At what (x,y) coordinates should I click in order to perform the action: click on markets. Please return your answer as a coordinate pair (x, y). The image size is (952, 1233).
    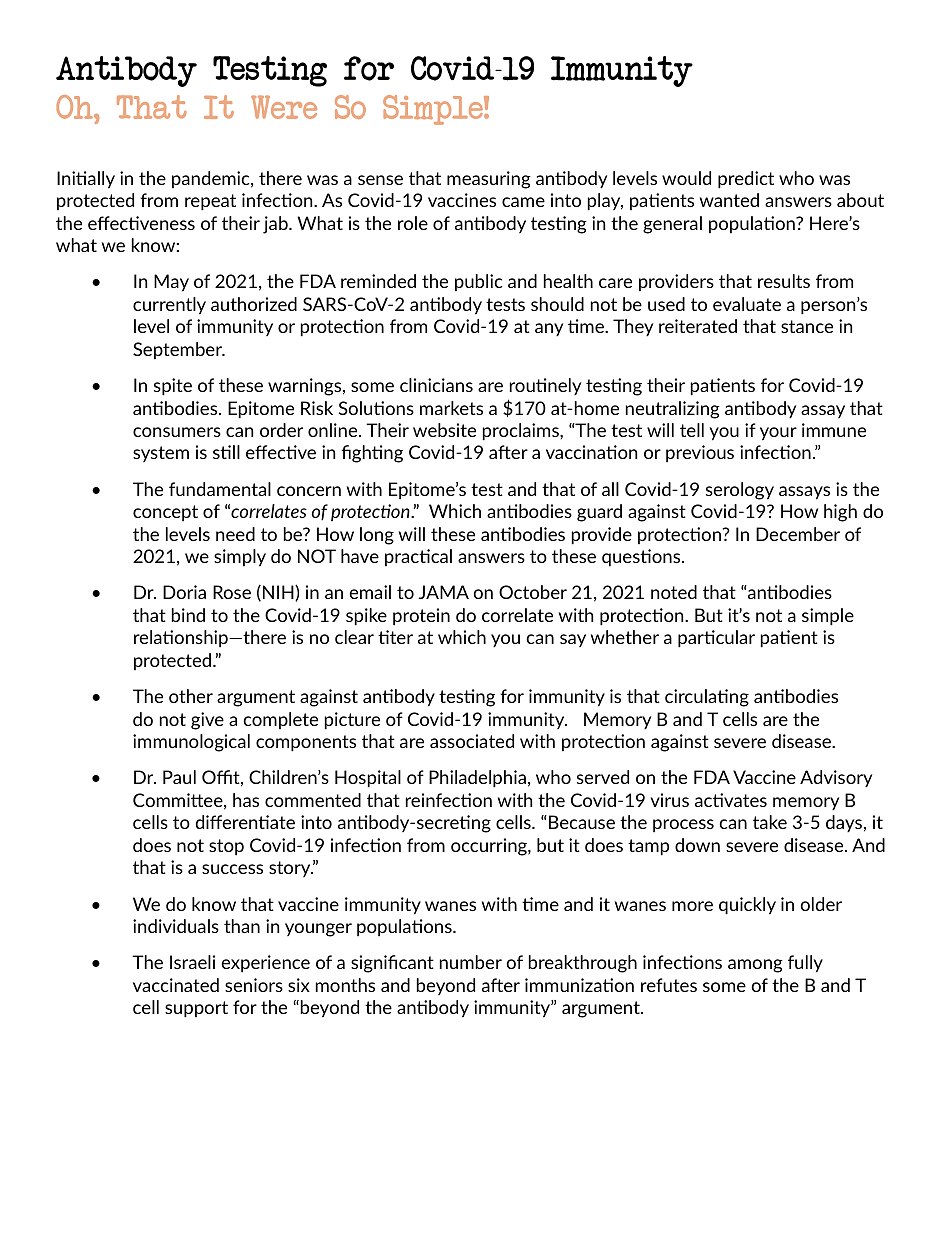
    Looking at the image, I should click on (451, 408).
